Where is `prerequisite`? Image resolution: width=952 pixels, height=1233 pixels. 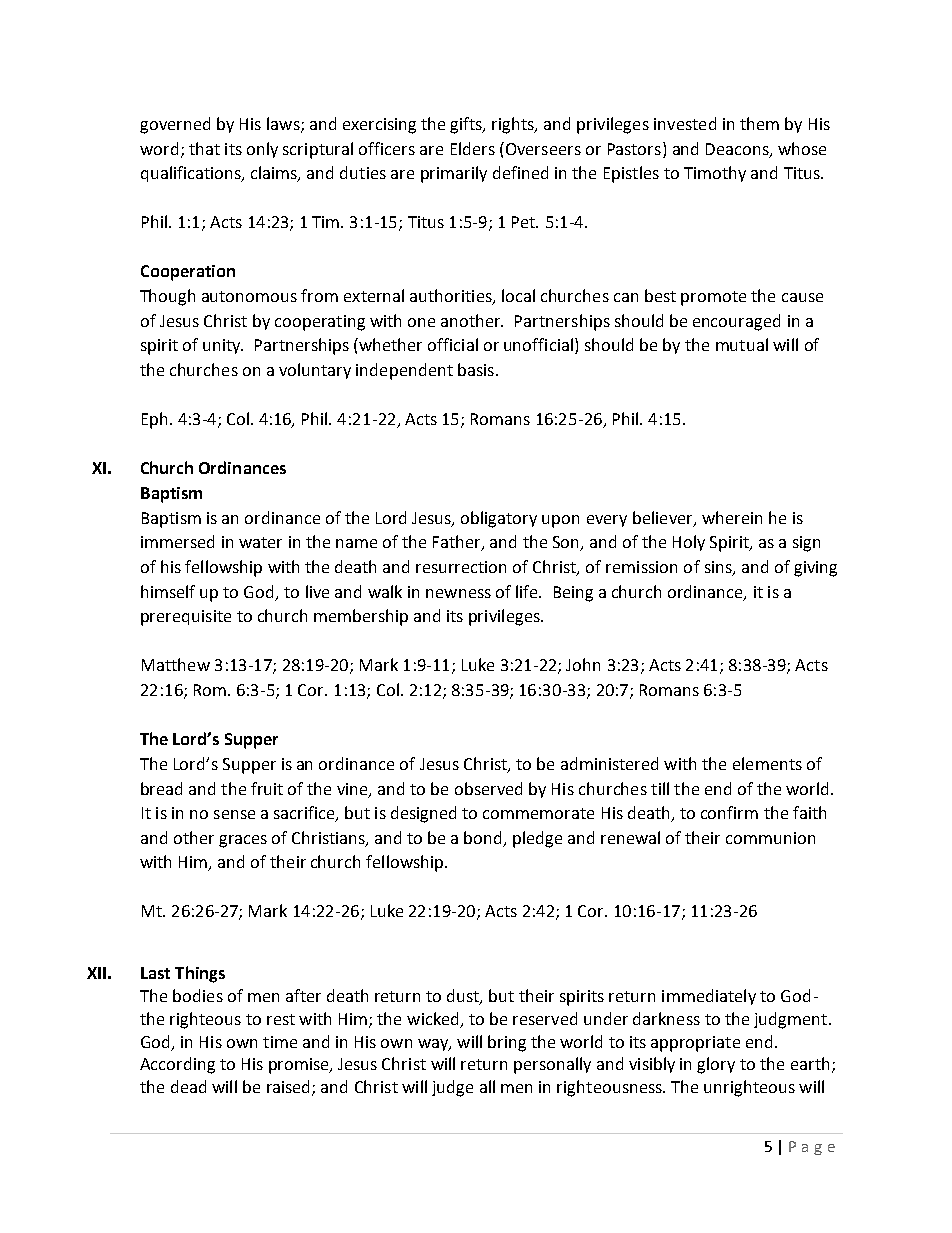 prerequisite is located at coordinates (186, 618).
